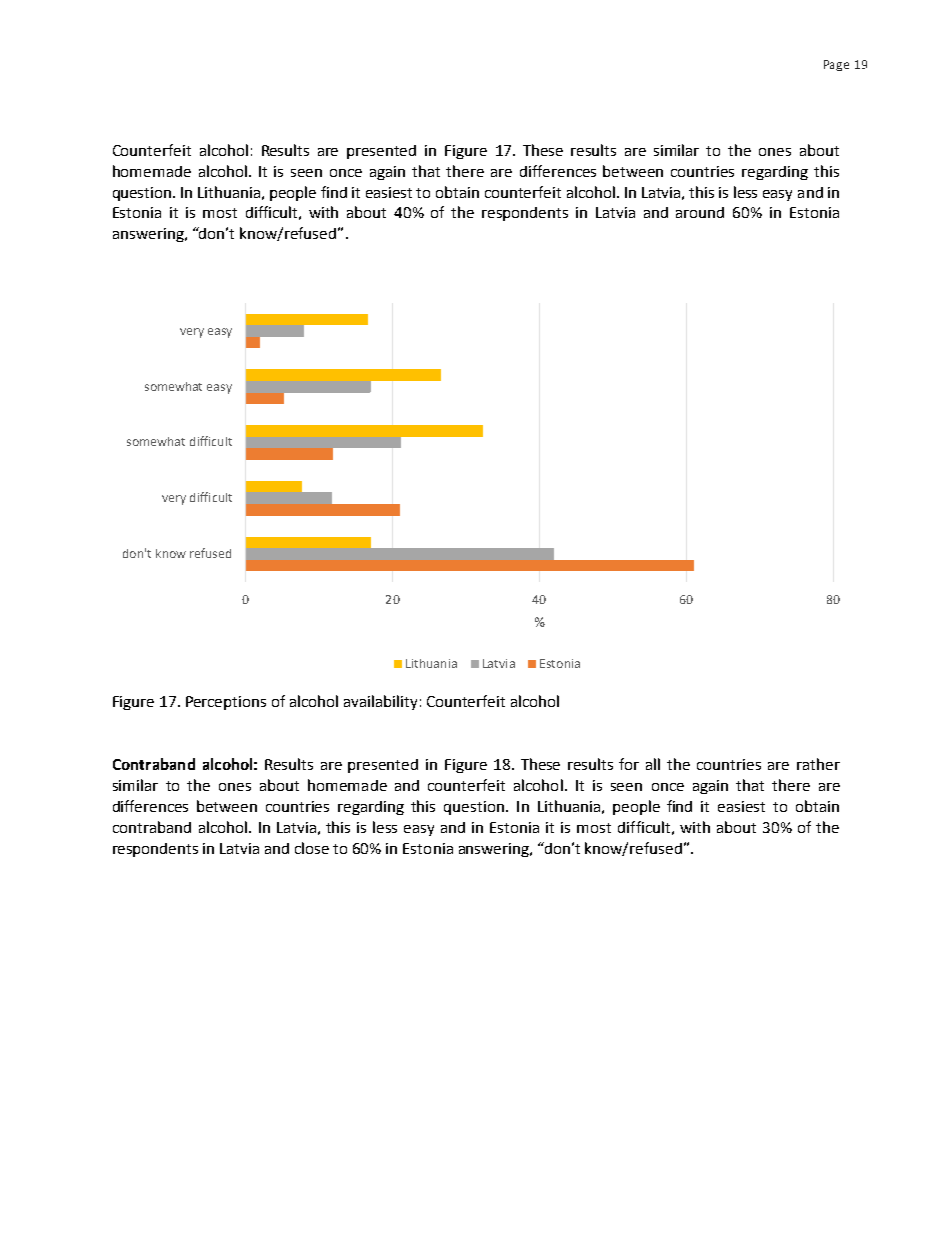 The height and width of the screenshot is (1233, 952). What do you see at coordinates (380, 702) in the screenshot?
I see `availability` at bounding box center [380, 702].
